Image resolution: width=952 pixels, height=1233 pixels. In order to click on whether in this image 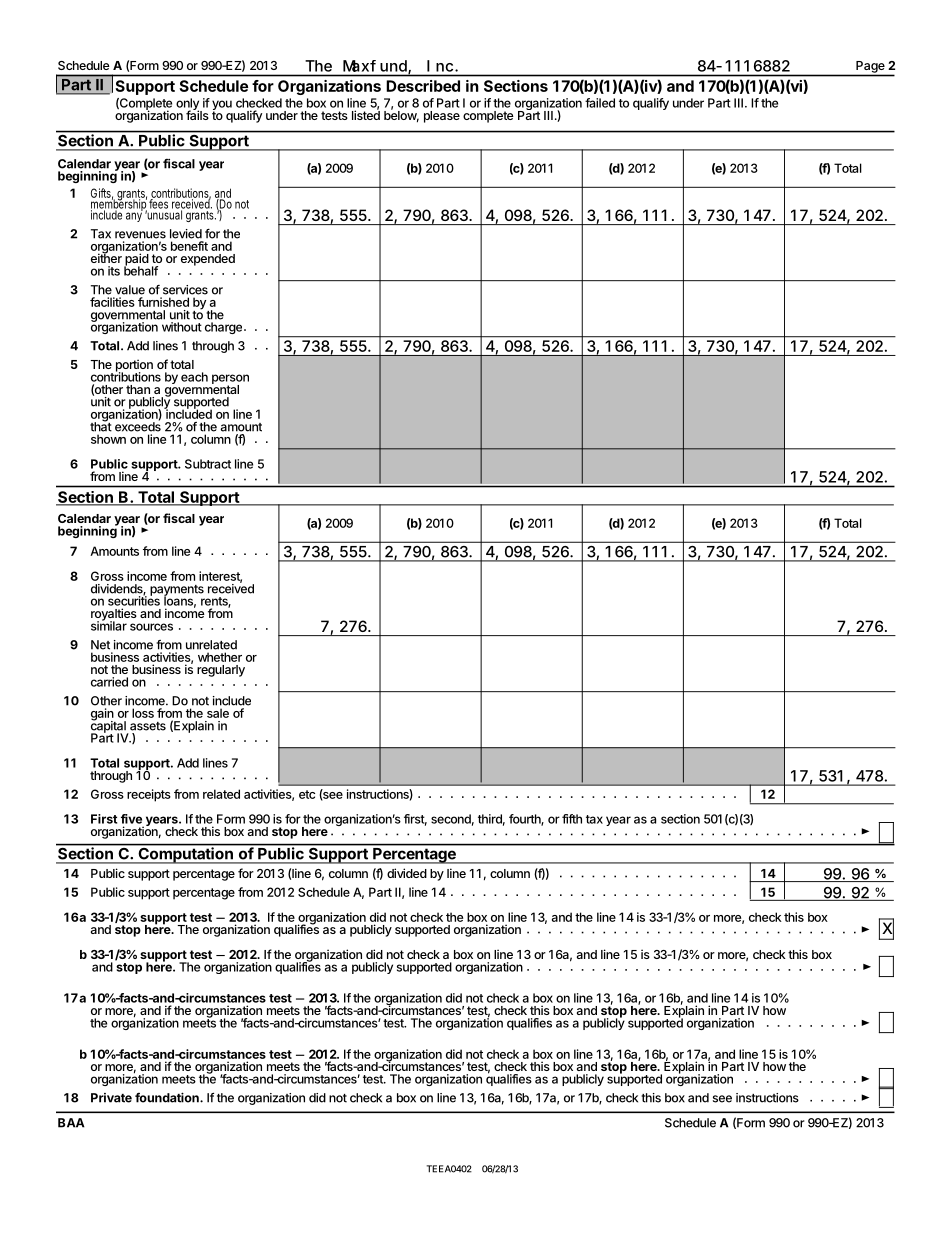, I will do `click(220, 657)`.
